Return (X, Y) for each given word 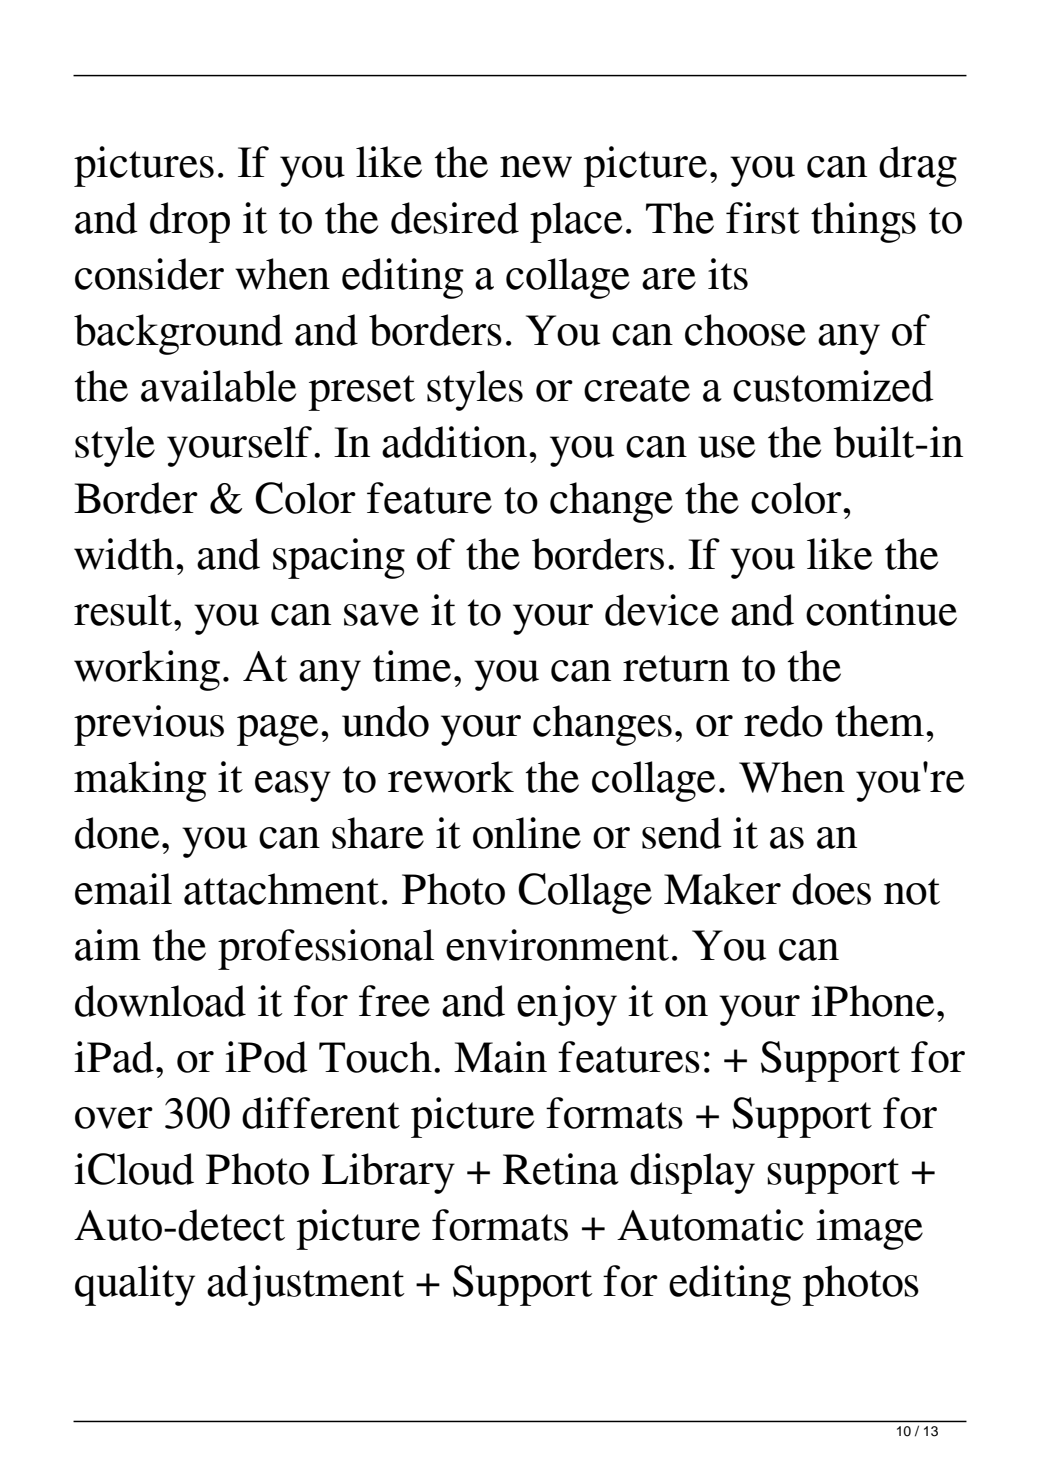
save (381, 615)
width (125, 554)
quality (135, 1285)
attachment (281, 889)
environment (557, 945)
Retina (561, 1169)
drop (190, 222)
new (536, 167)
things (863, 222)
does (831, 889)
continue (881, 610)
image (869, 1229)
